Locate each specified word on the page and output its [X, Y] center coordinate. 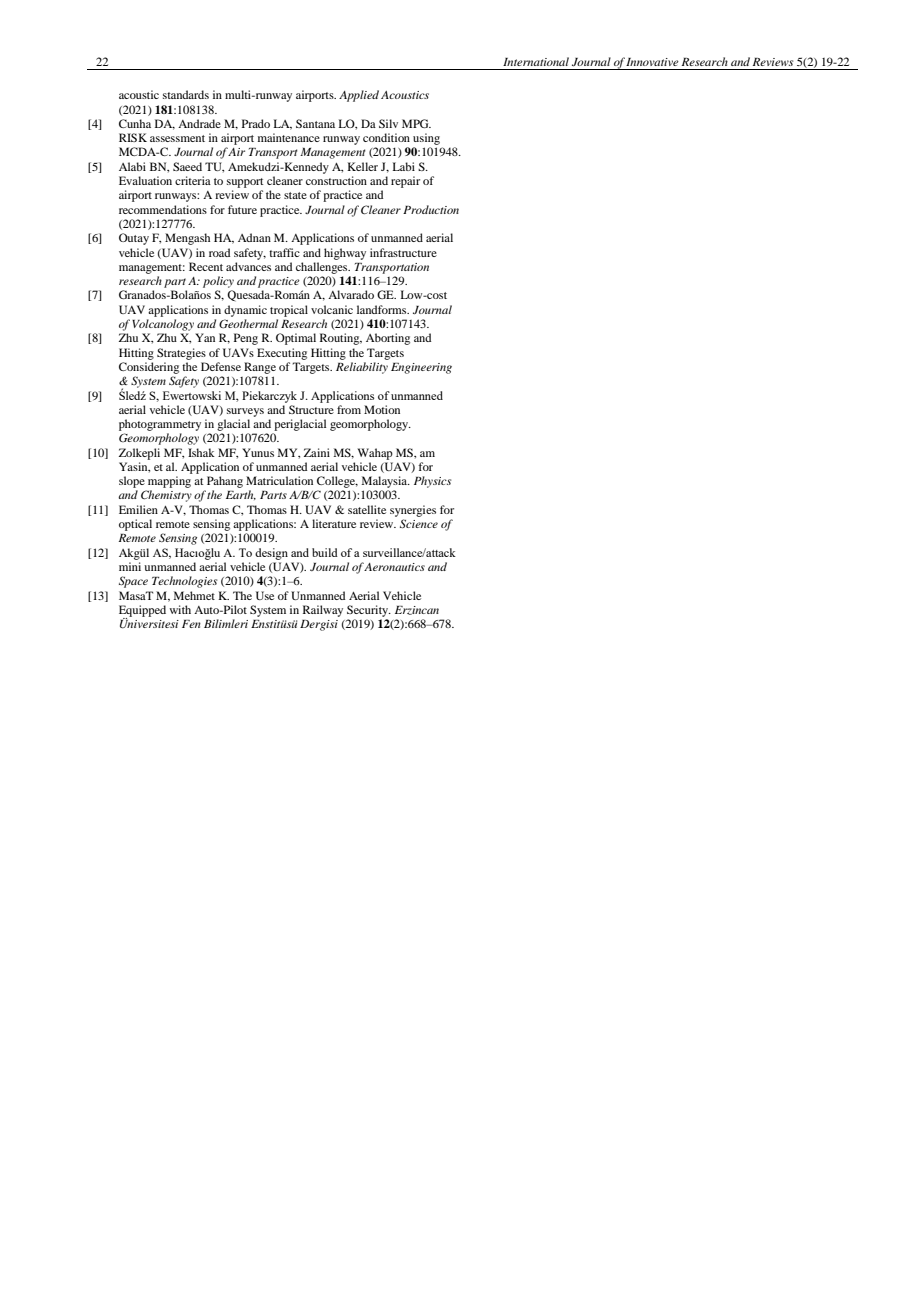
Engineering [421, 368]
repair [405, 182]
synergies [413, 511]
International [536, 61]
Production [431, 209]
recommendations [163, 209]
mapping [169, 482]
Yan [205, 337]
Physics [432, 482]
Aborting [388, 339]
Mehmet [194, 595]
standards [186, 94]
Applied [359, 96]
